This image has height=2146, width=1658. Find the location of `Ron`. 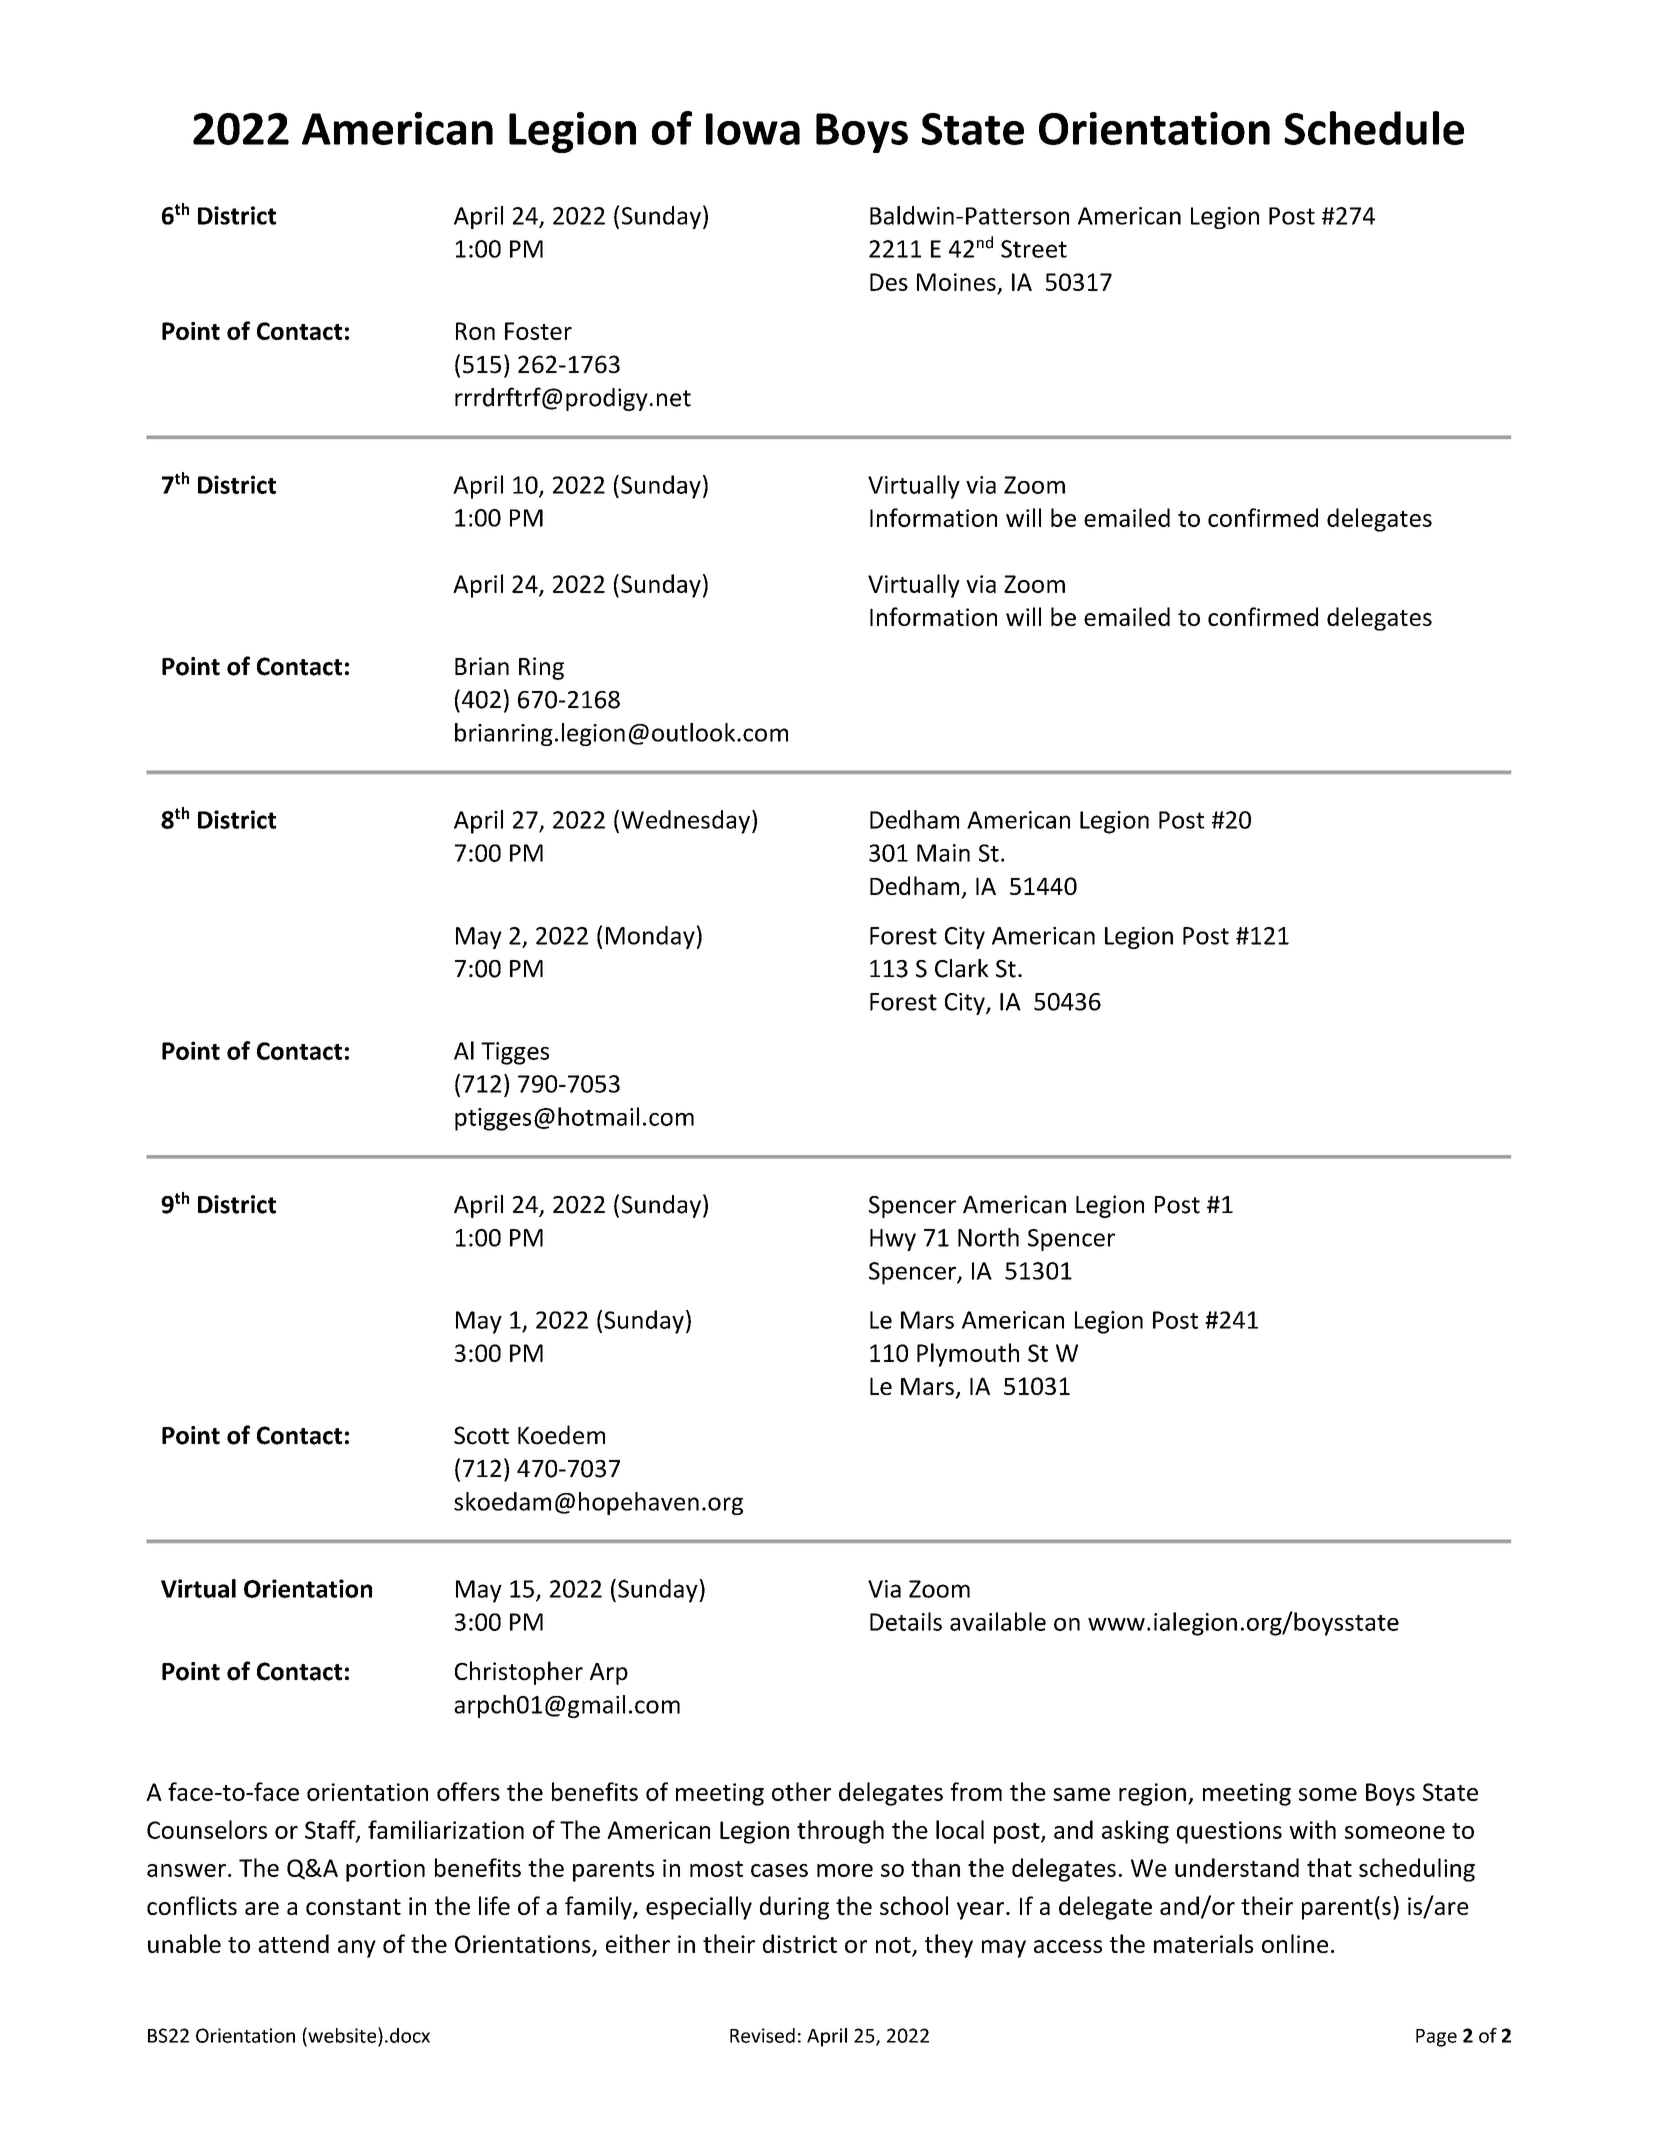

Ron is located at coordinates (475, 331).
